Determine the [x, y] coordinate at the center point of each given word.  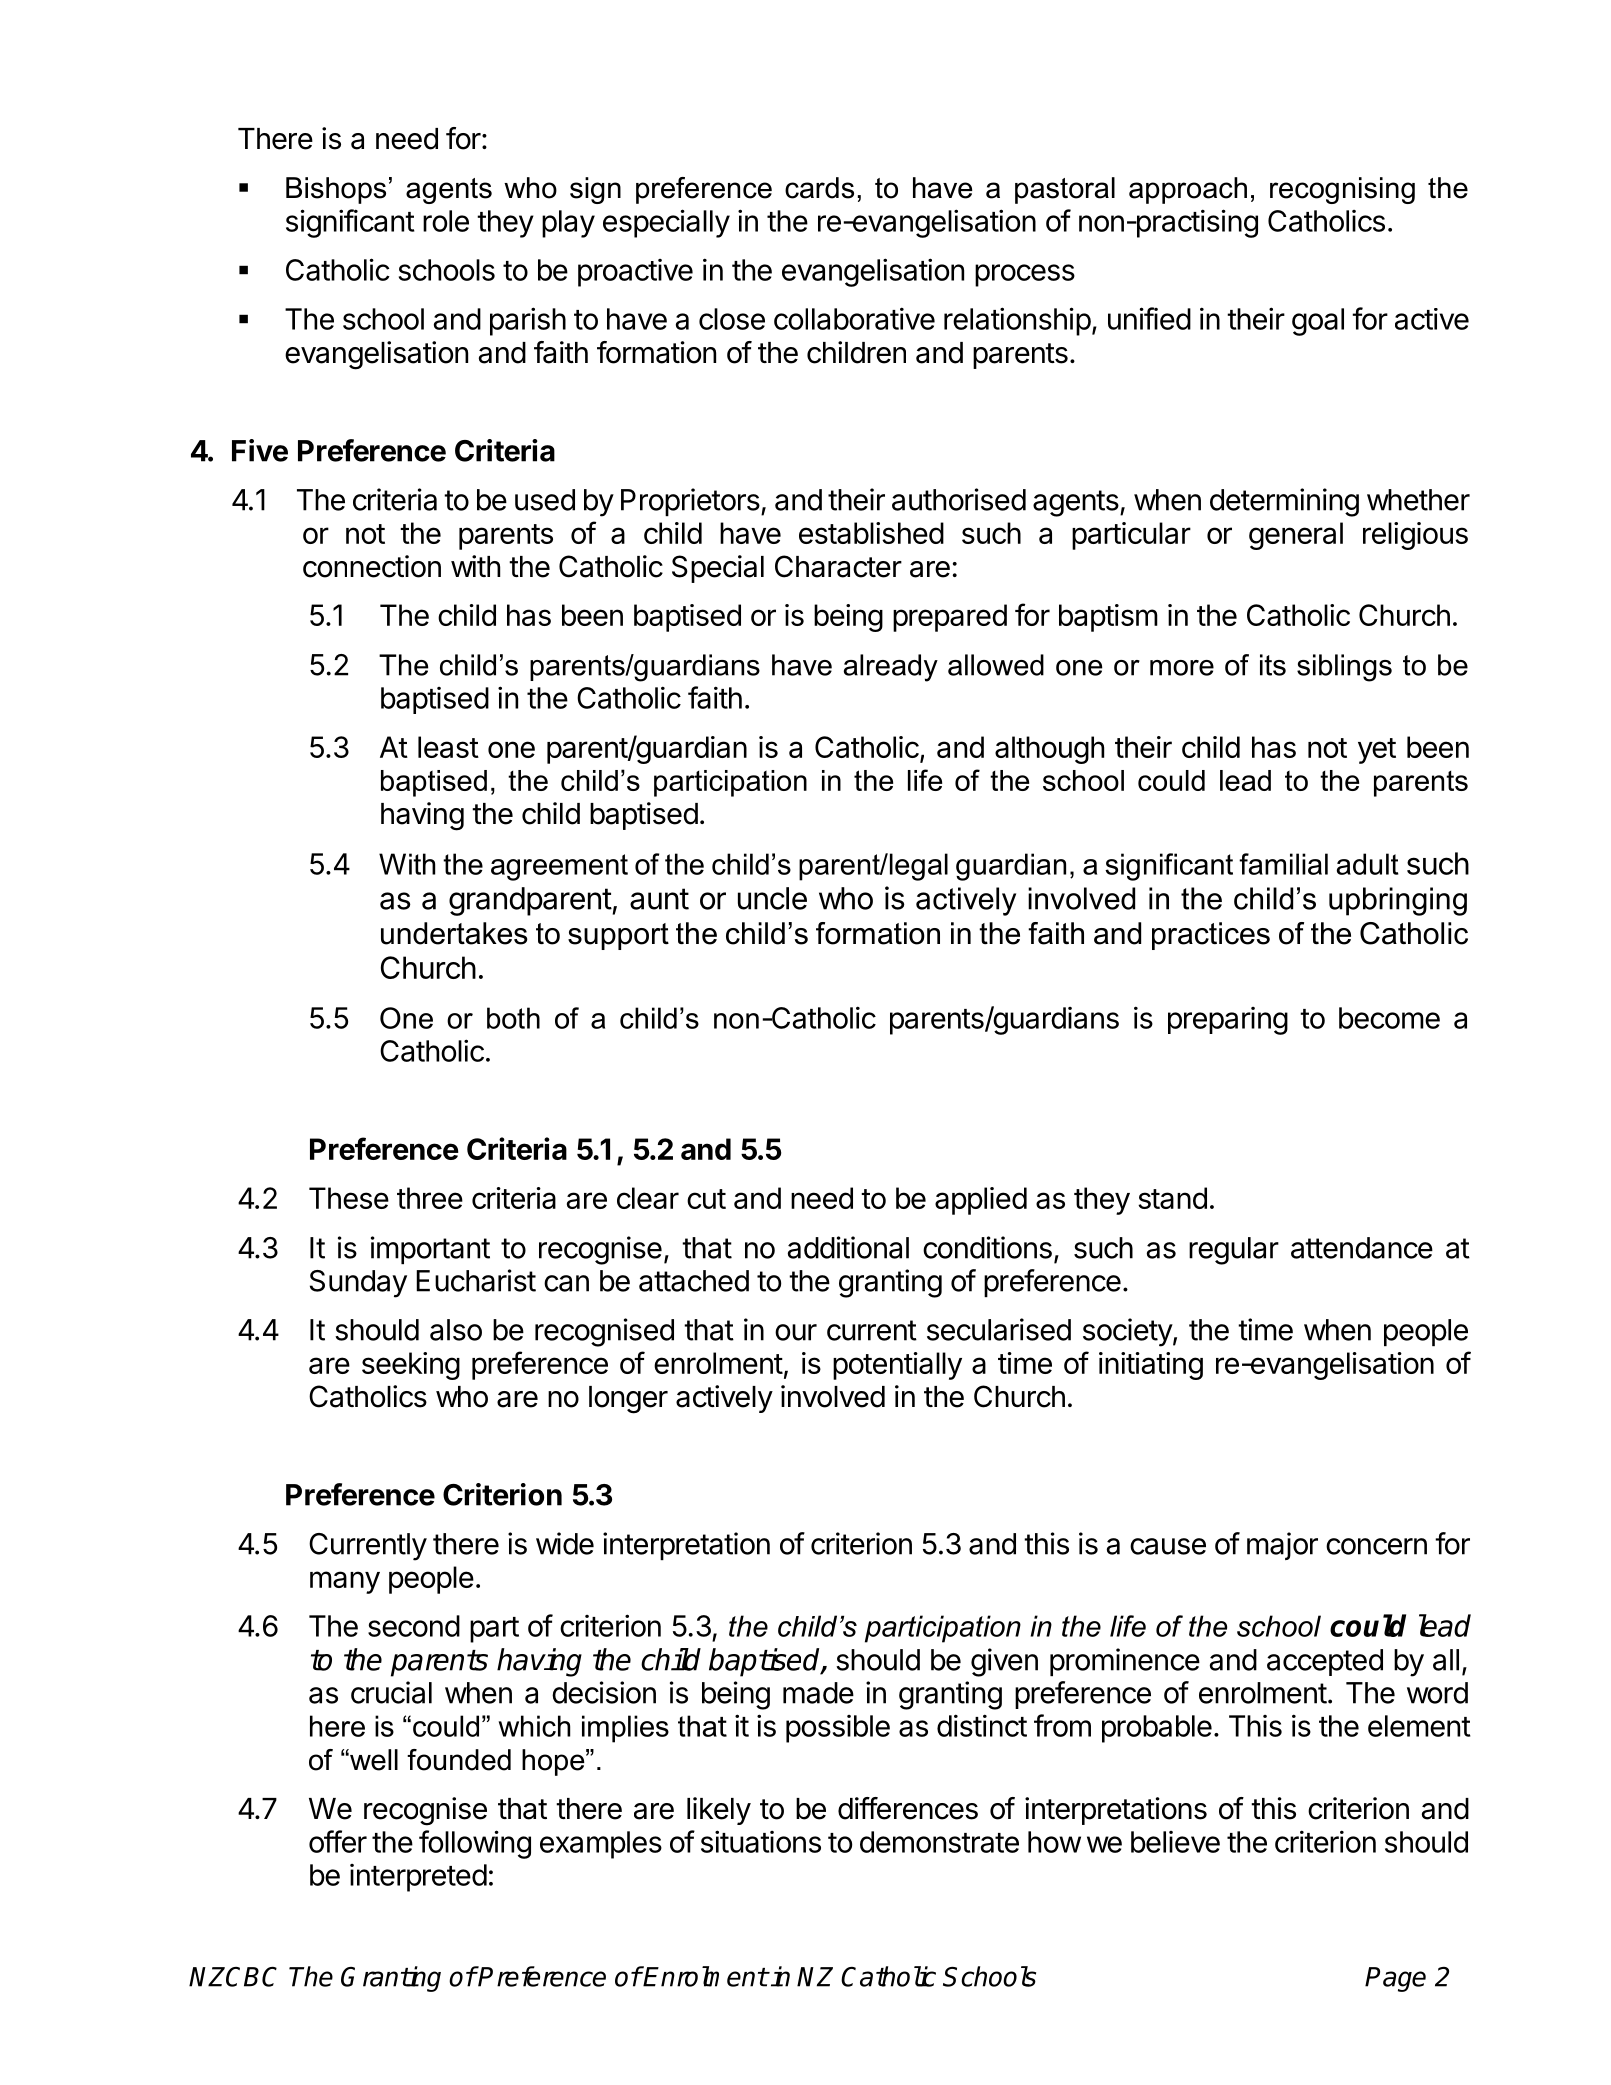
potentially [897, 1366]
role [446, 221]
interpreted [418, 1878]
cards [819, 188]
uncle [772, 898]
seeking [411, 1366]
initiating [1151, 1366]
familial [1283, 864]
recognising [1342, 190]
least [448, 747]
